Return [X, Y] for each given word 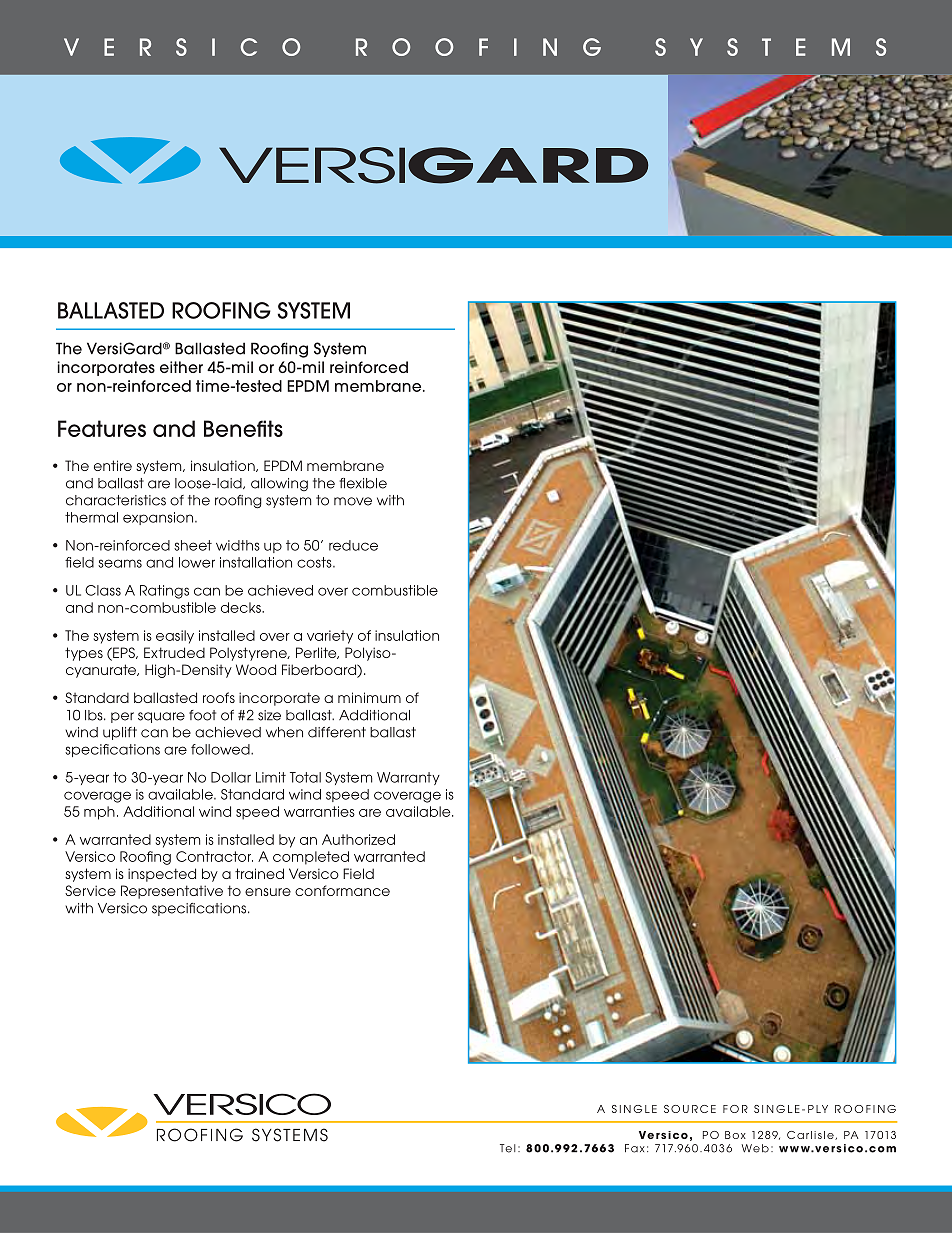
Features [102, 428]
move [353, 501]
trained [259, 873]
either [181, 367]
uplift [120, 733]
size [269, 715]
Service [90, 890]
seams [120, 563]
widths [238, 545]
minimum [369, 697]
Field [358, 873]
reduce [353, 545]
